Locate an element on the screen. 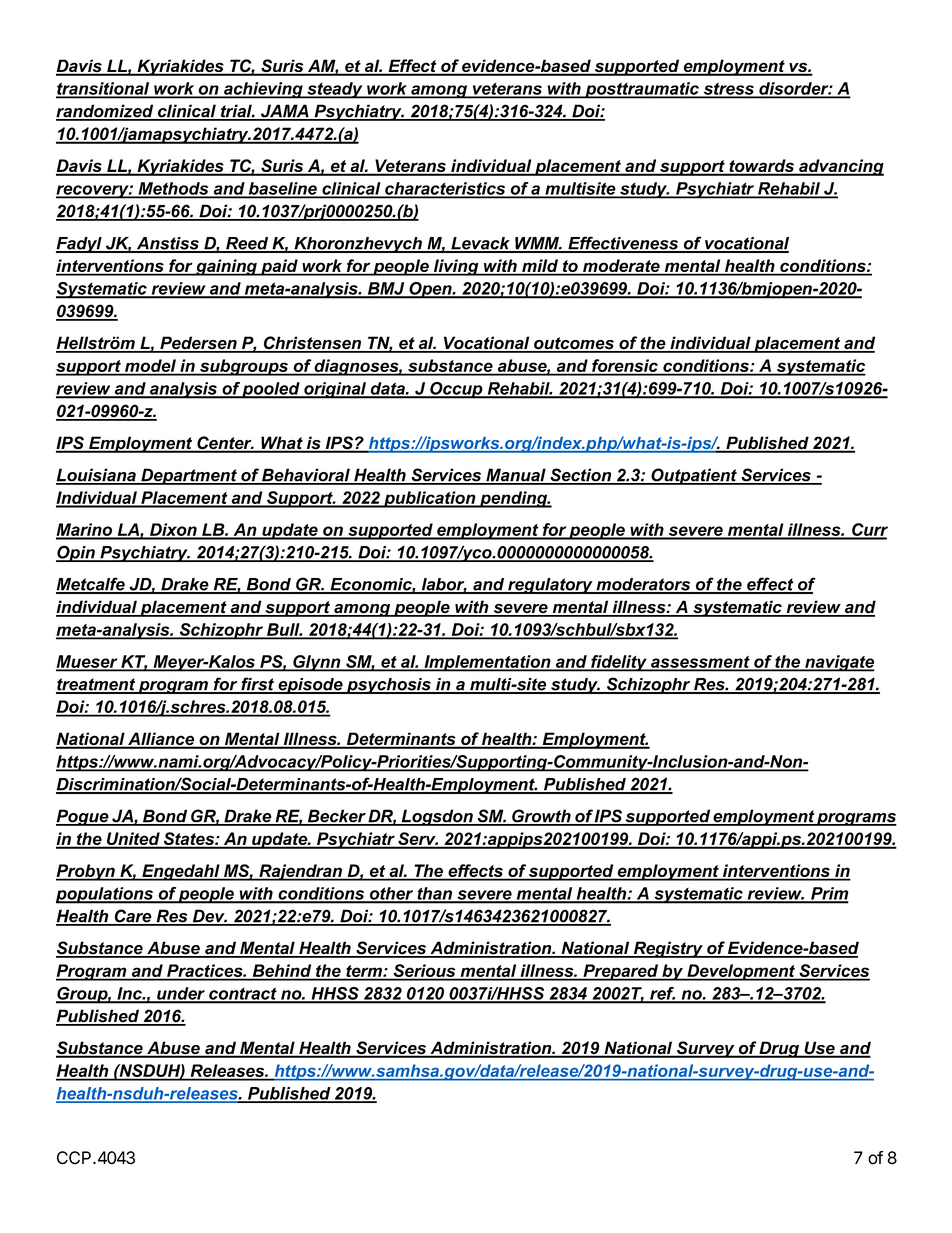 Image resolution: width=952 pixels, height=1233 pixels. stress is located at coordinates (728, 90).
